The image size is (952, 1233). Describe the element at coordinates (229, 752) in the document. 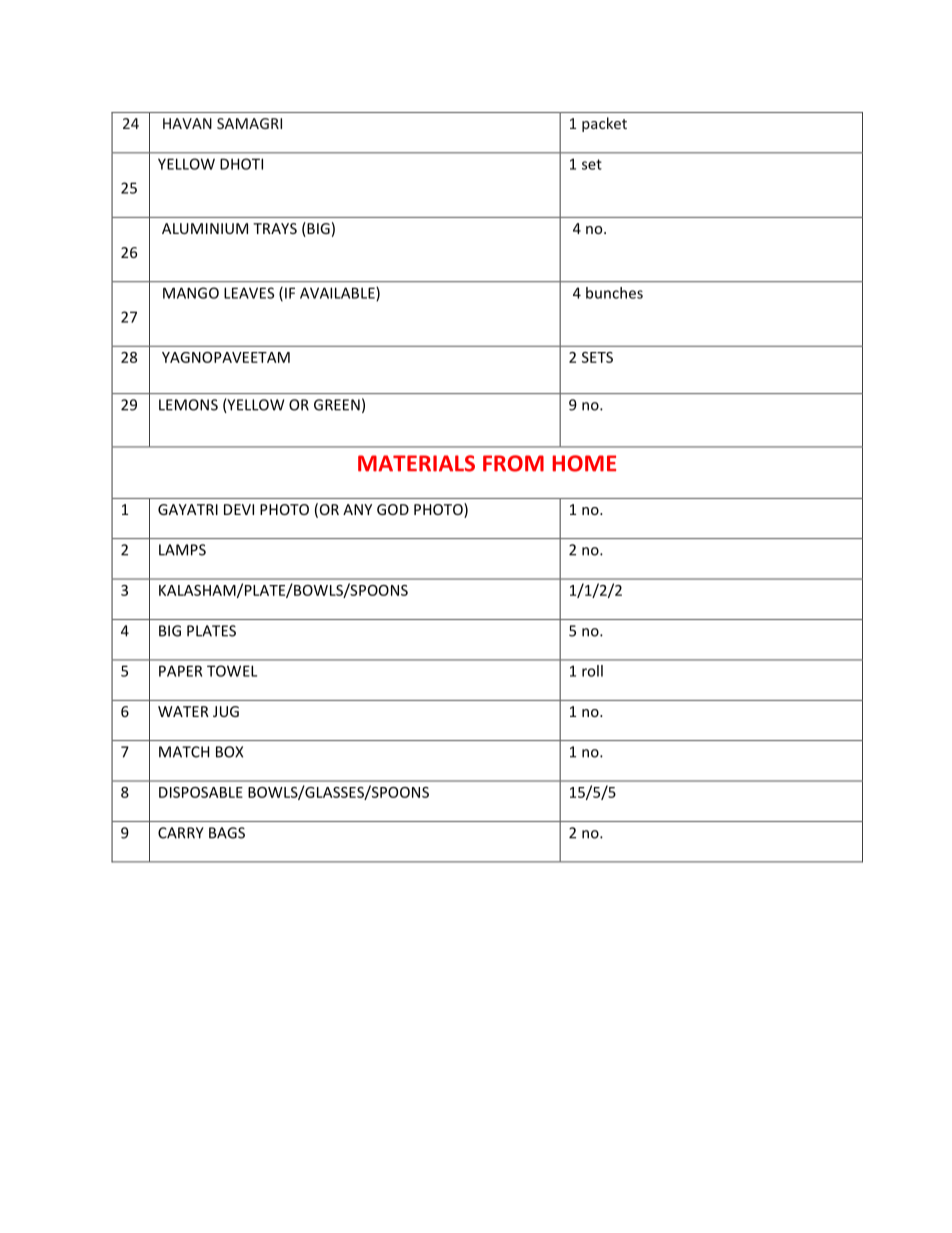

I see `BOX` at that location.
